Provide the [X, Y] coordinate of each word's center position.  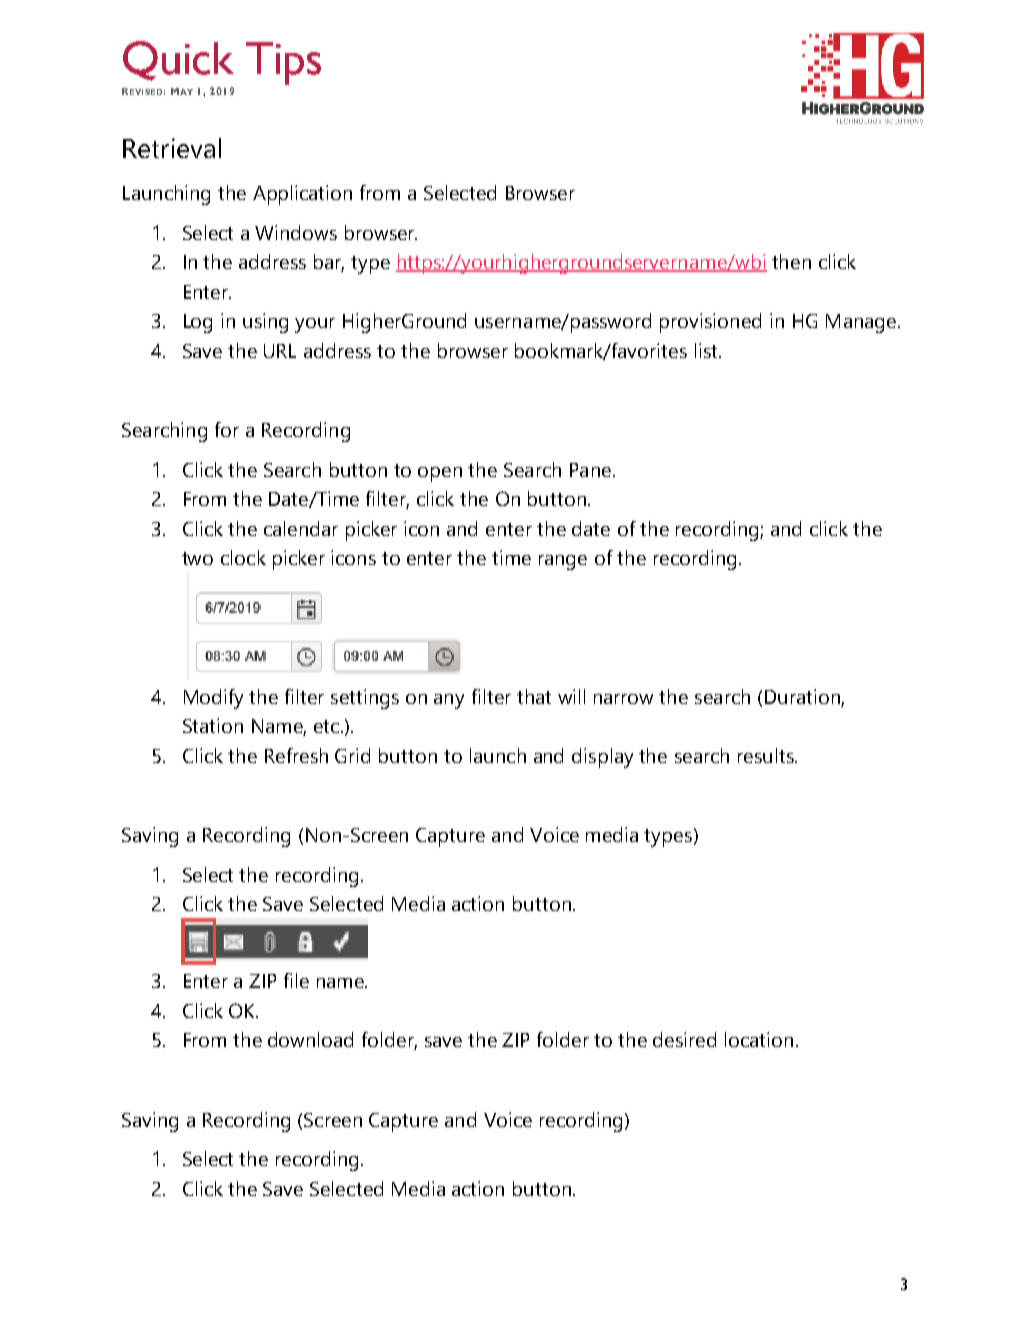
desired [684, 1039]
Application [302, 195]
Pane [590, 470]
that [534, 696]
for [227, 429]
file [296, 980]
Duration [803, 698]
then [791, 261]
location [759, 1039]
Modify [213, 699]
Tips [283, 63]
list [707, 350]
